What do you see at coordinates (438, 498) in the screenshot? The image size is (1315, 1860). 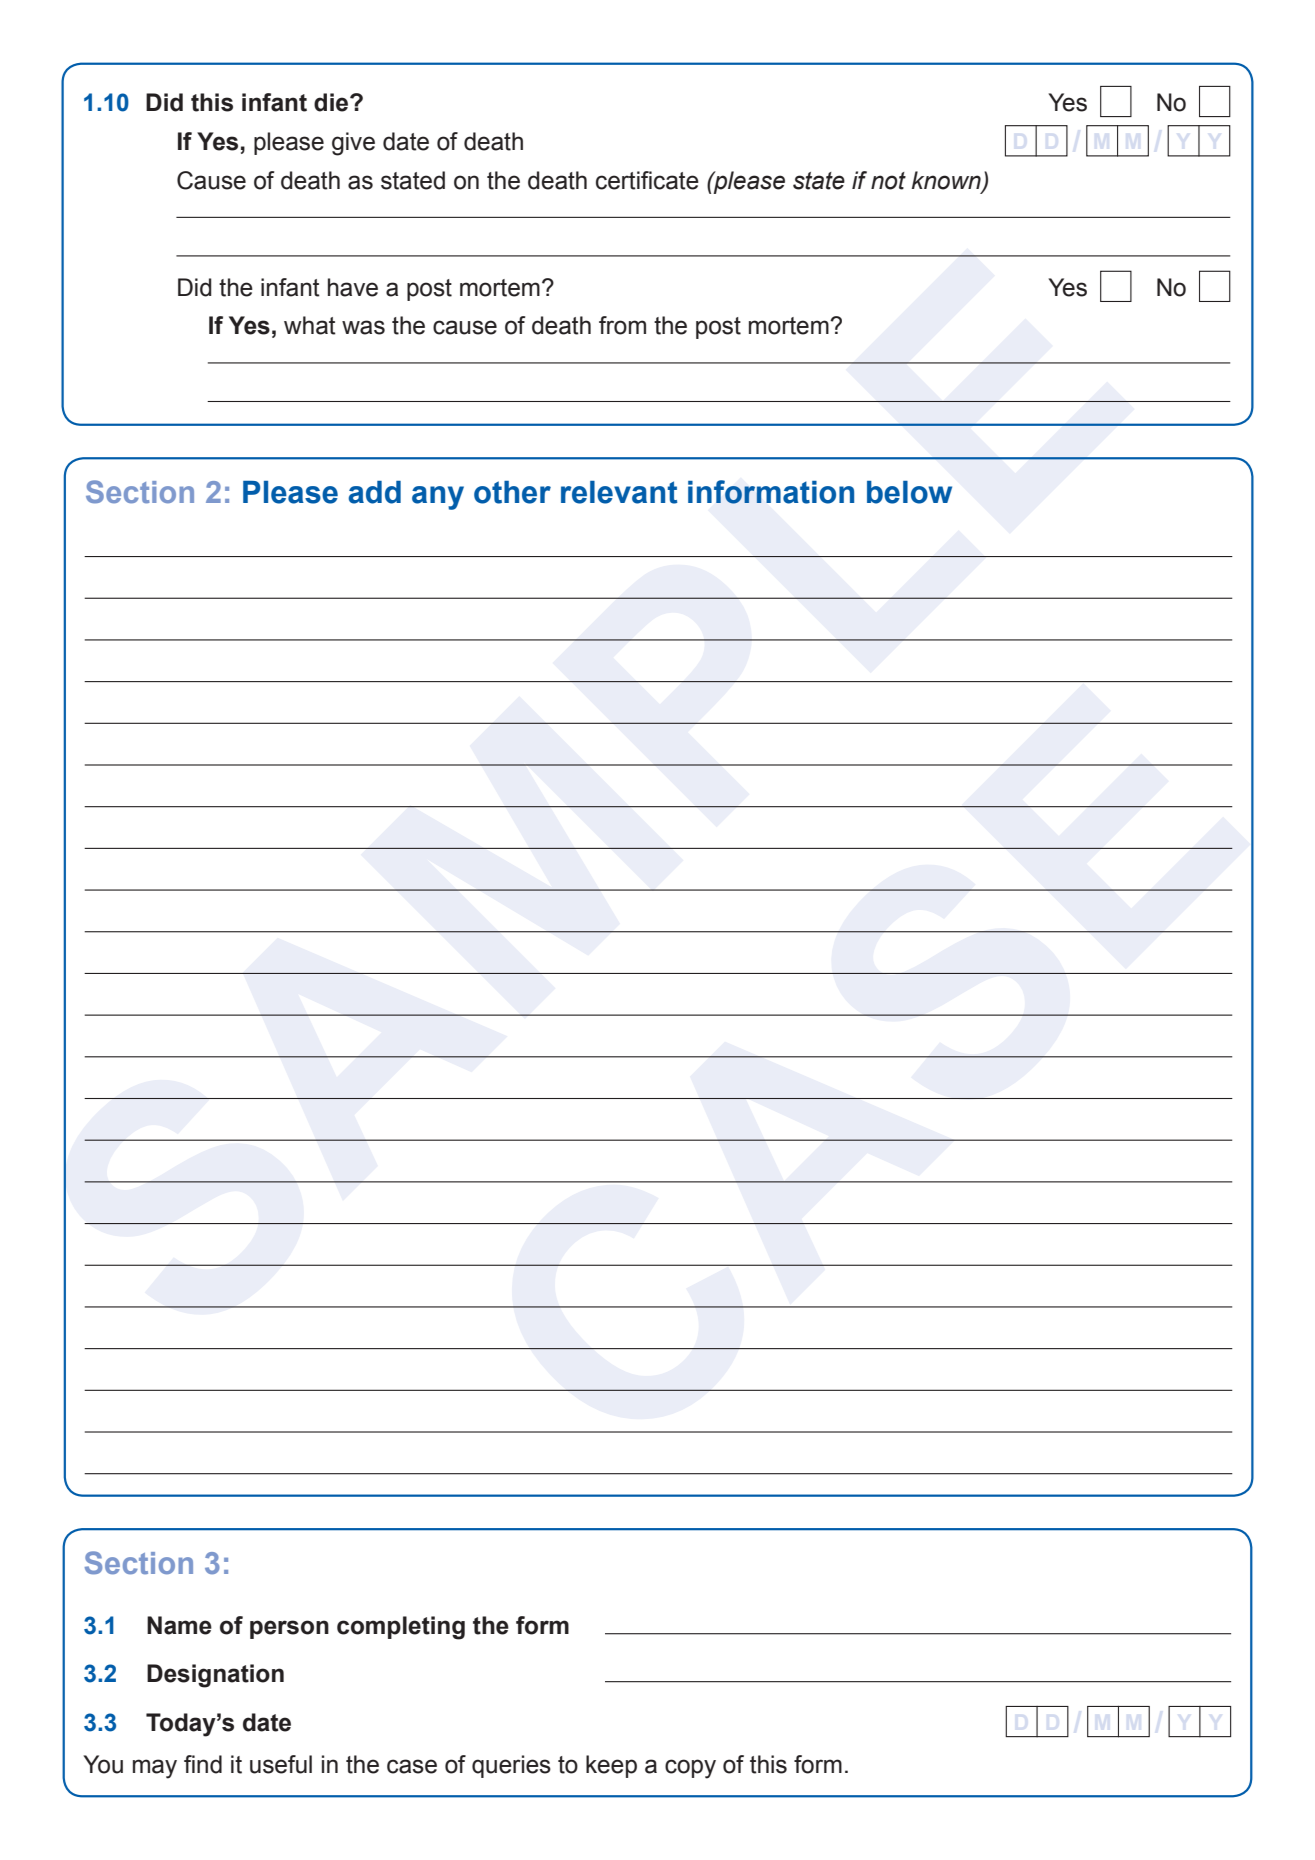 I see `any` at bounding box center [438, 498].
